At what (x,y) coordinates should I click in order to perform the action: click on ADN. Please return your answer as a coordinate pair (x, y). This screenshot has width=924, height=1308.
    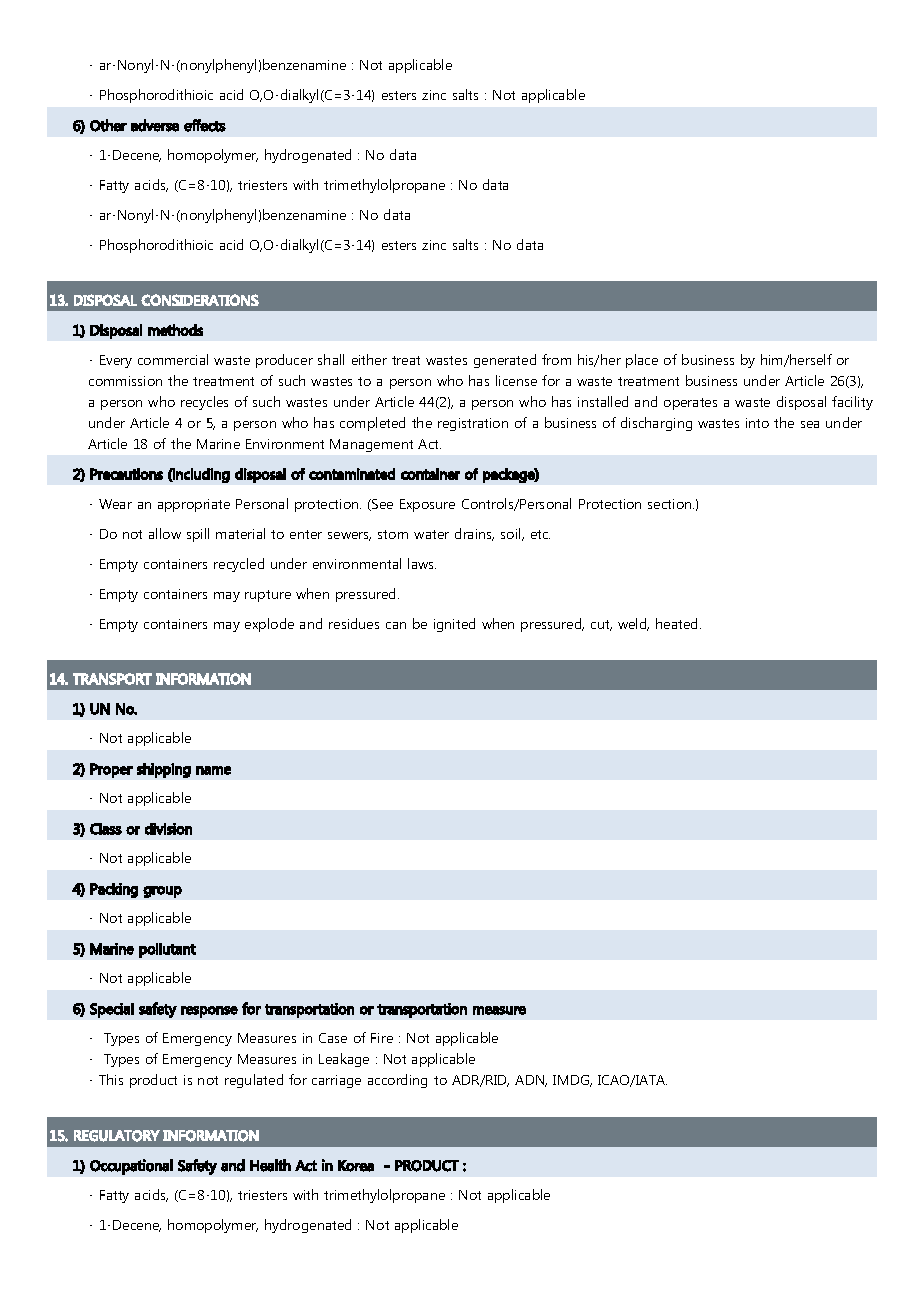
    Looking at the image, I should click on (531, 1081).
